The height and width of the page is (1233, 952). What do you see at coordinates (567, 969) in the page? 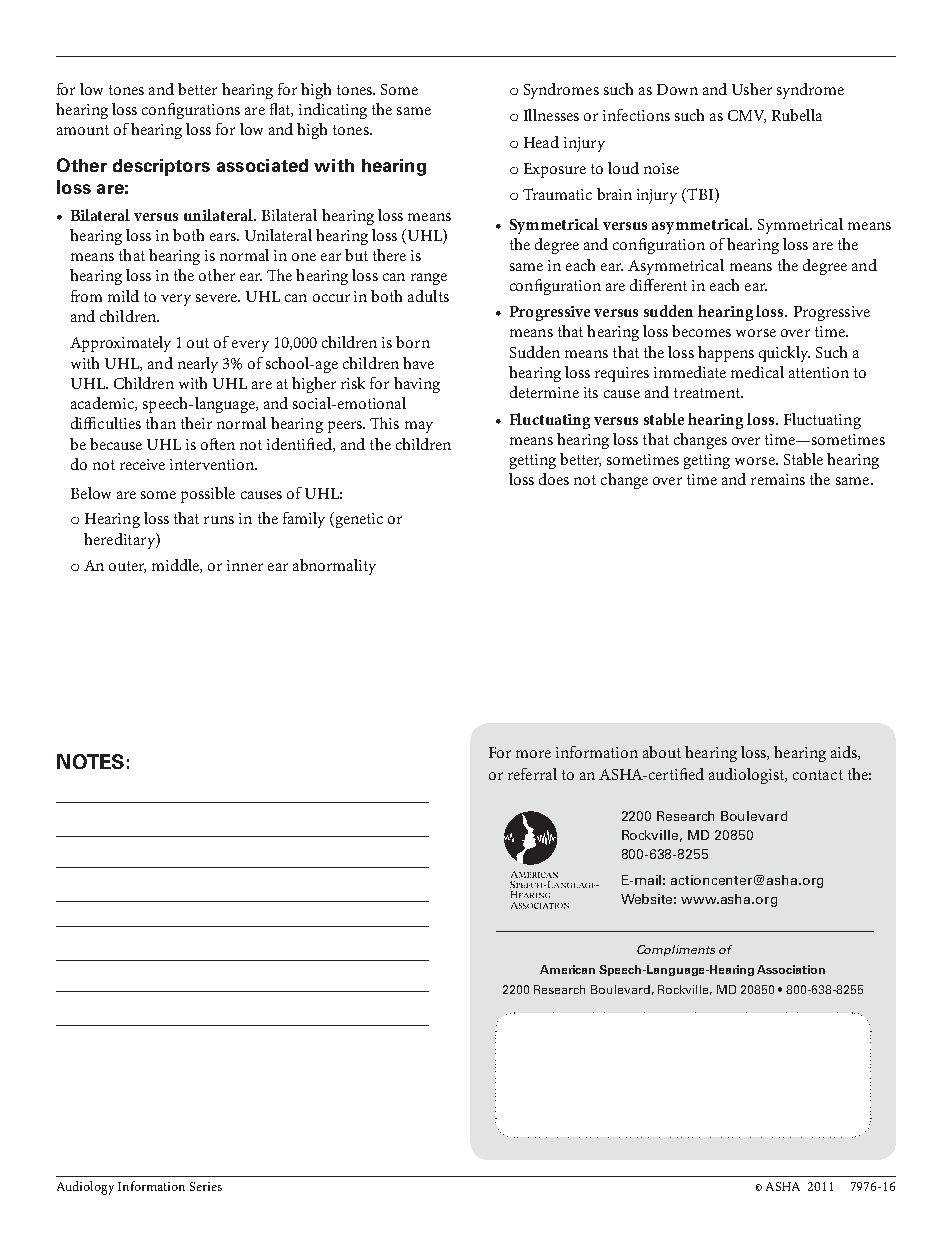
I see `American` at bounding box center [567, 969].
